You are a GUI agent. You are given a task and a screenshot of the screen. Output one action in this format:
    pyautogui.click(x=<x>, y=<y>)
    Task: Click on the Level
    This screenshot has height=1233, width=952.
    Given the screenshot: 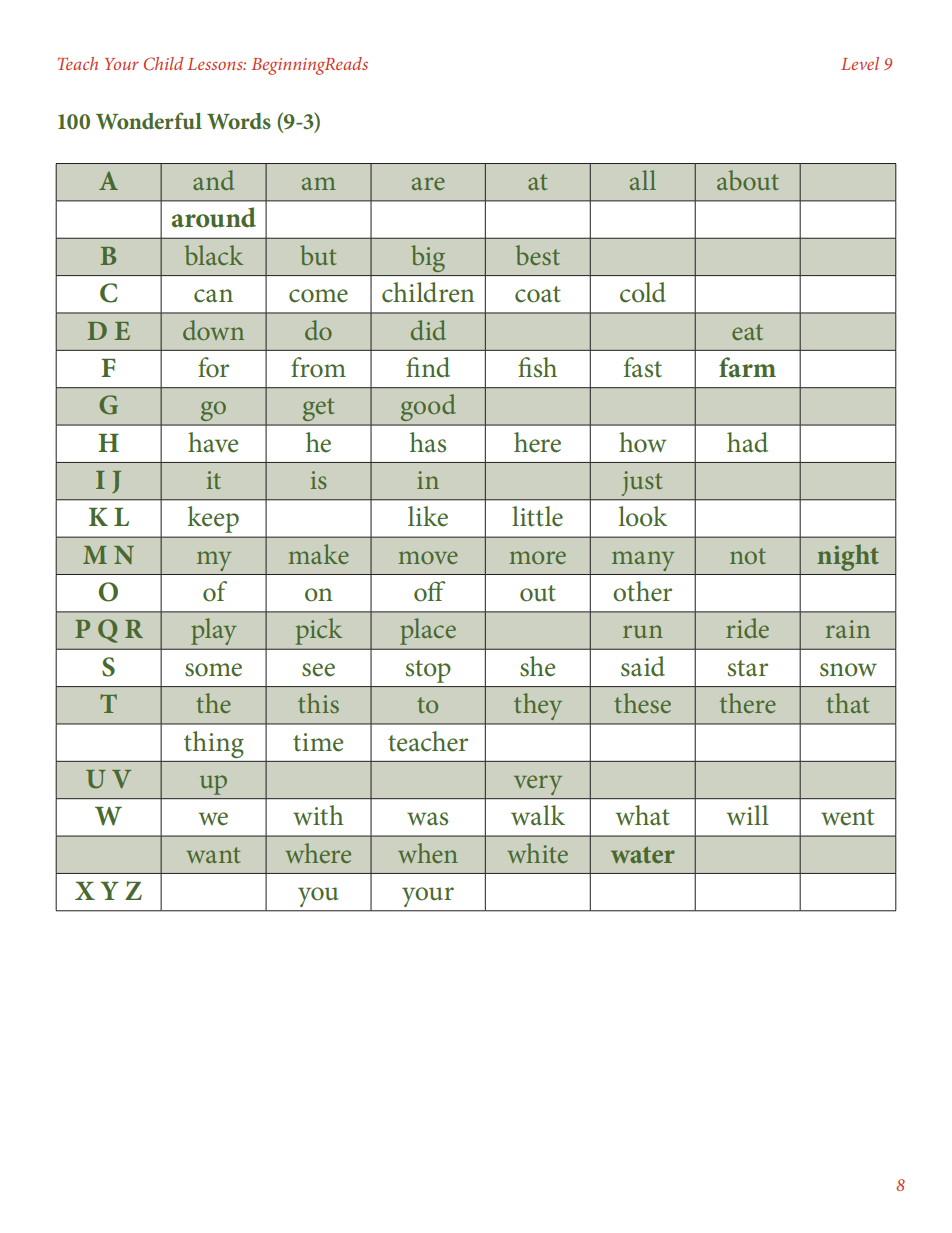 What is the action you would take?
    pyautogui.click(x=860, y=63)
